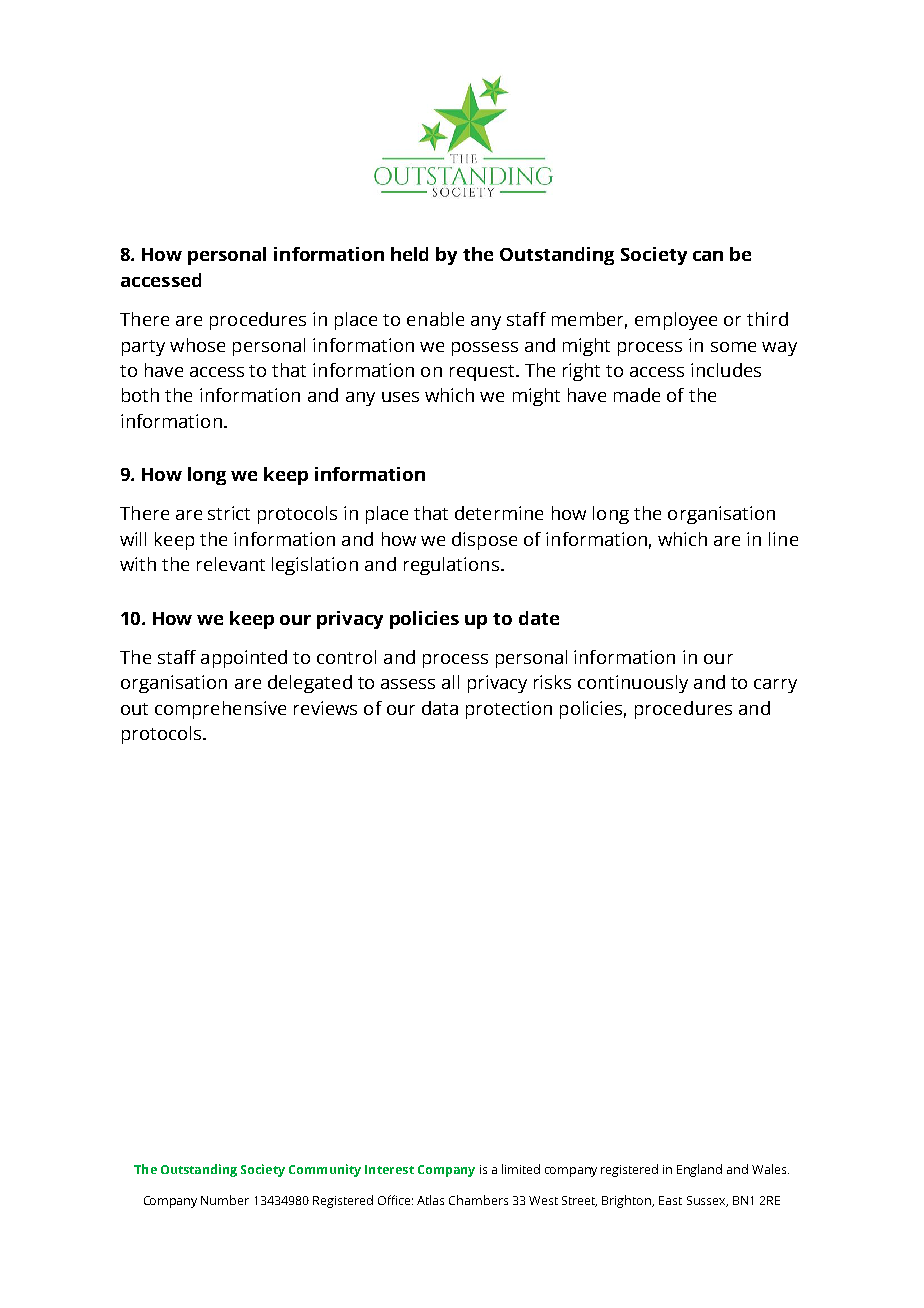 The image size is (924, 1308). I want to click on strict, so click(229, 513).
